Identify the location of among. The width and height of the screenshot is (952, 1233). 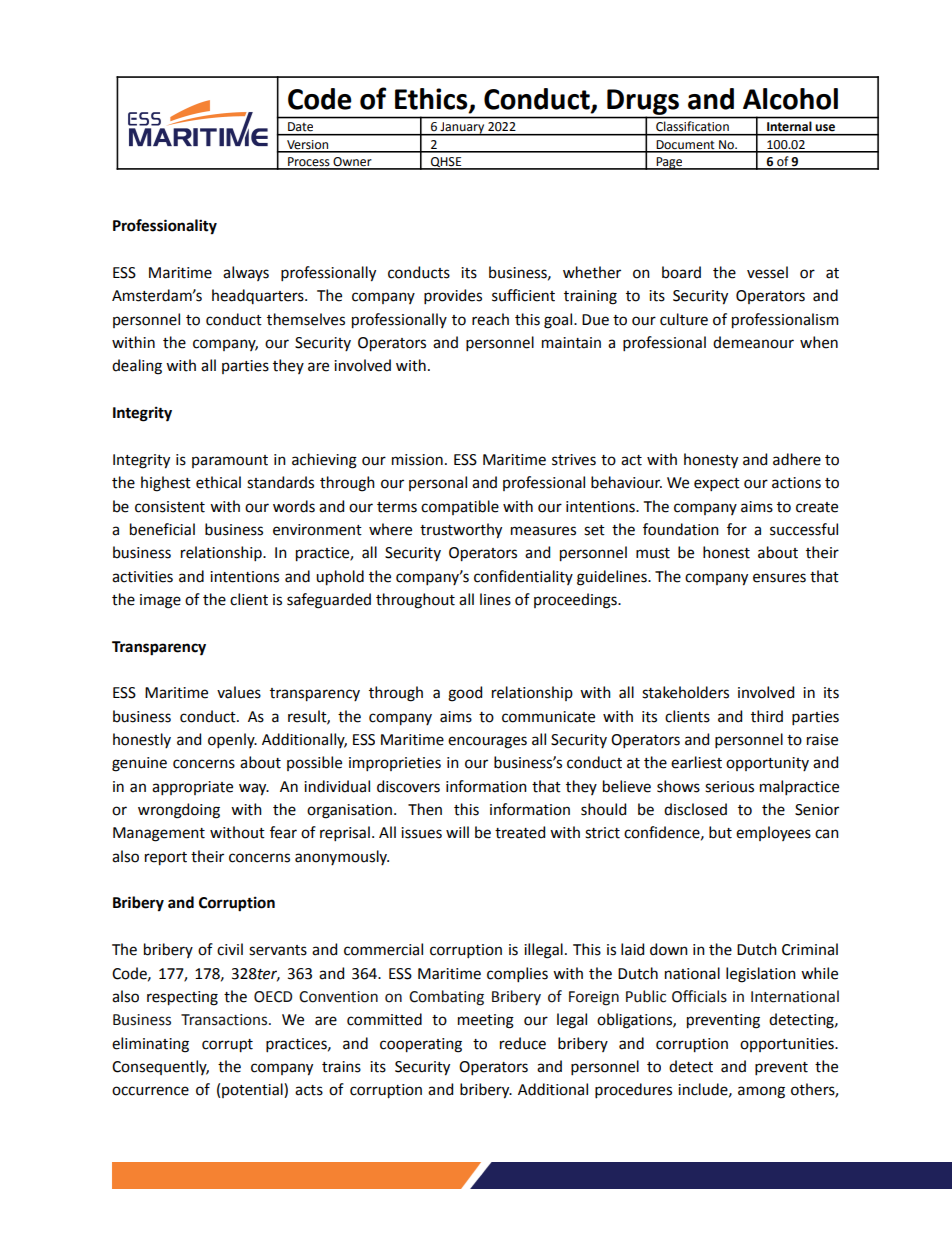
(761, 1092).
